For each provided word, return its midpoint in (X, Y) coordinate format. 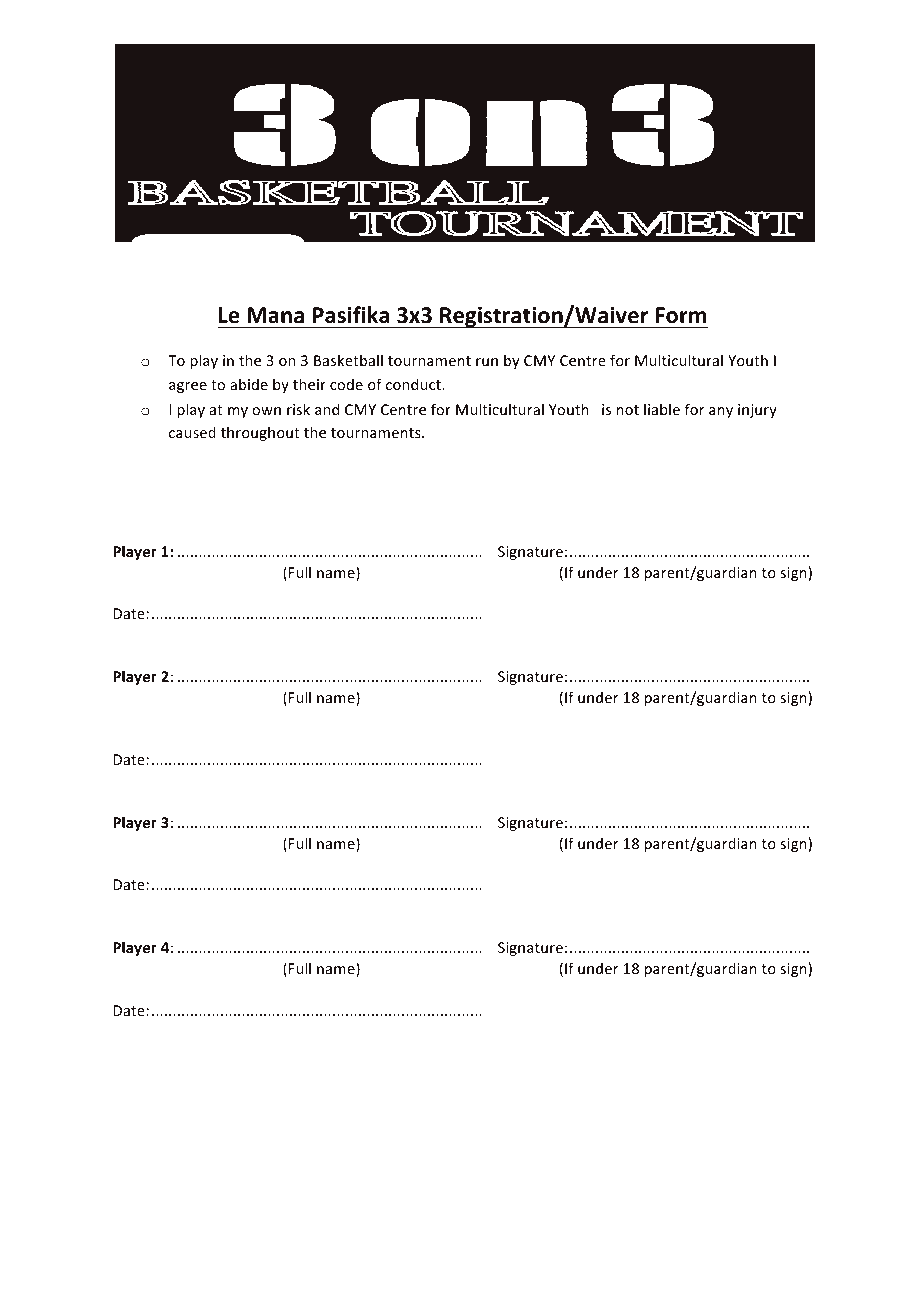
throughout (260, 433)
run (487, 362)
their (309, 384)
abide (249, 384)
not (628, 410)
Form (681, 315)
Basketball (348, 360)
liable (662, 409)
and (327, 409)
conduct (414, 384)
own (266, 411)
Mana (275, 315)
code (346, 384)
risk (298, 409)
